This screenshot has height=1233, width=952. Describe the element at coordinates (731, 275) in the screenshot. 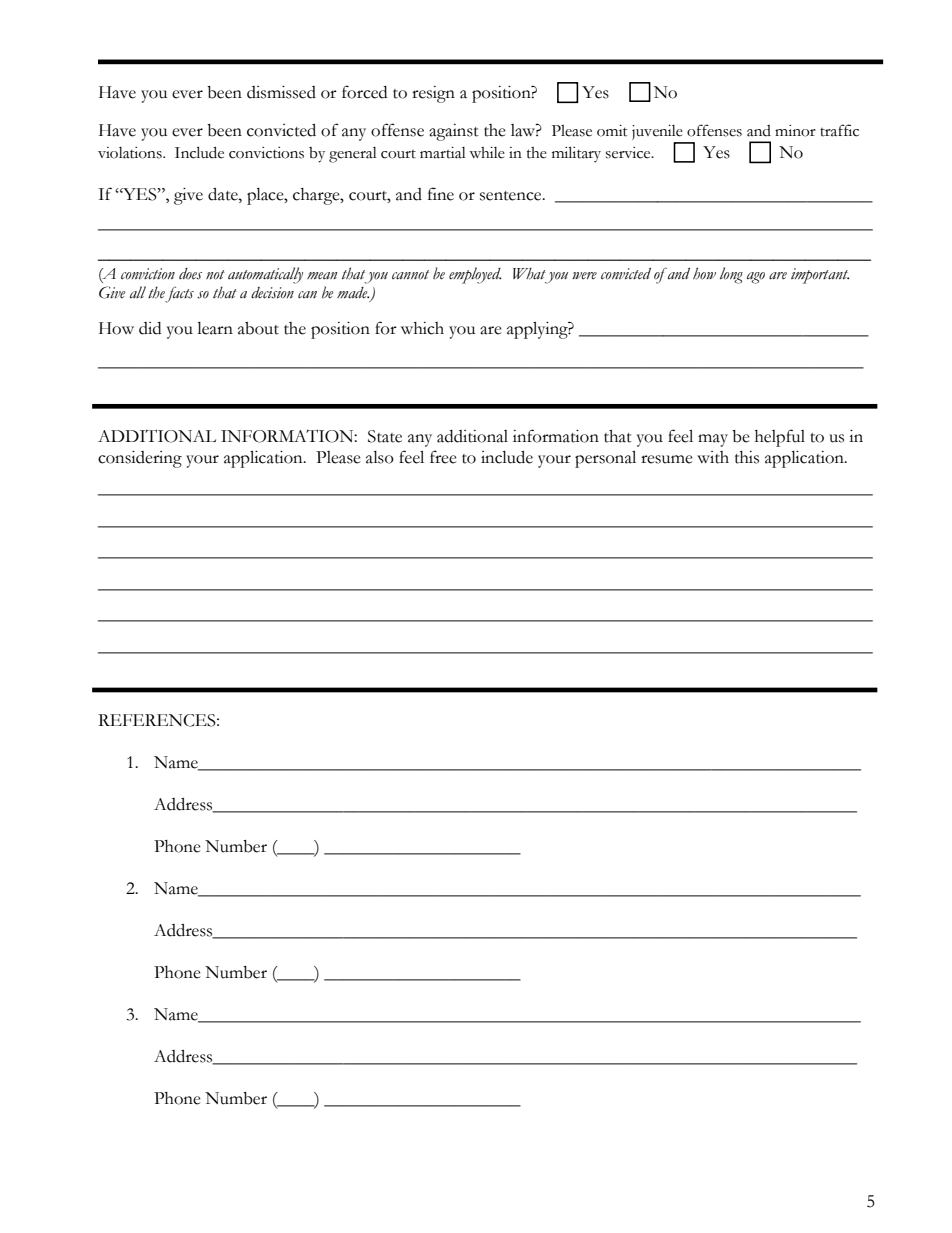

I see `long` at that location.
